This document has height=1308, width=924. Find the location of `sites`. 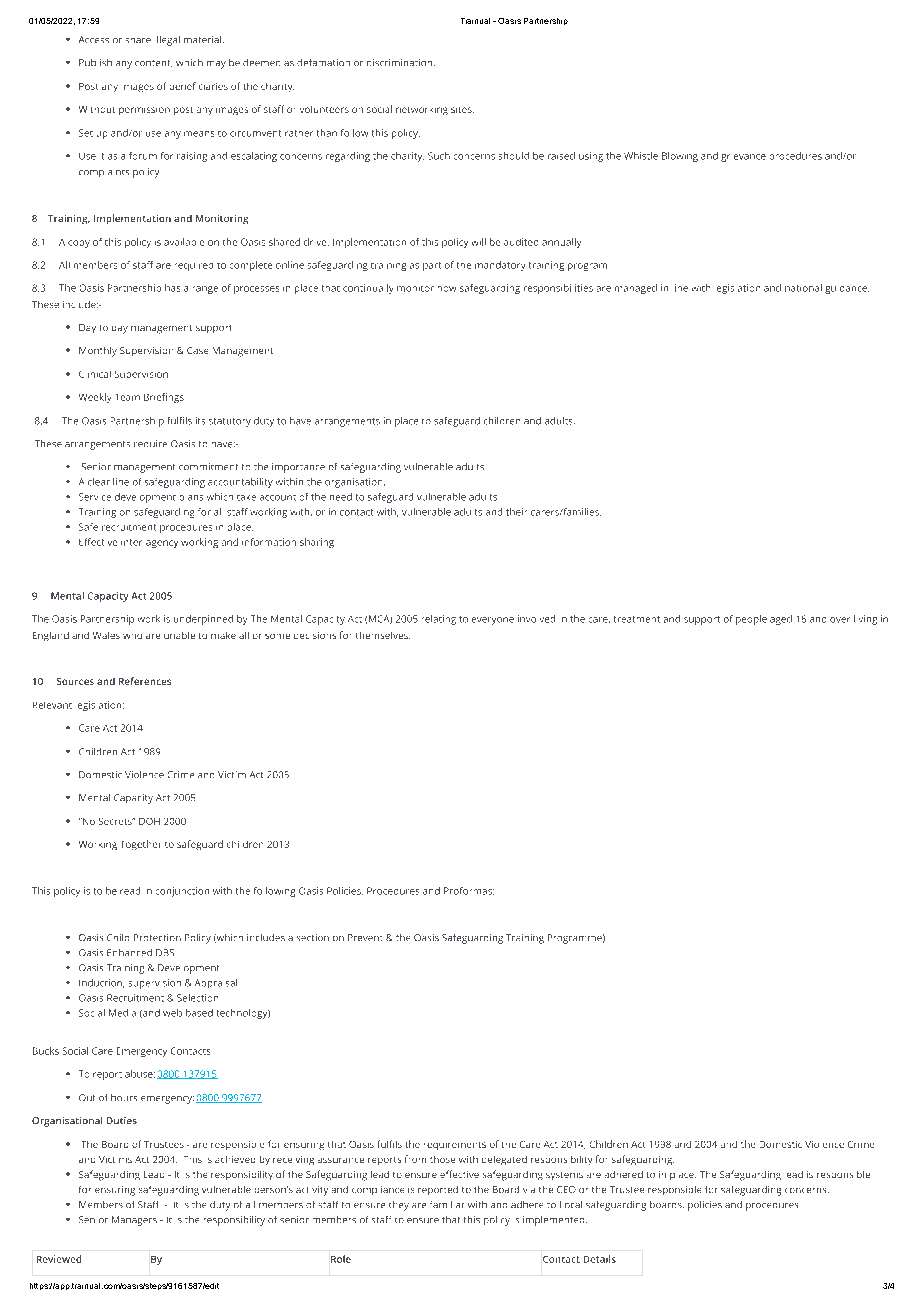

sites is located at coordinates (462, 110).
